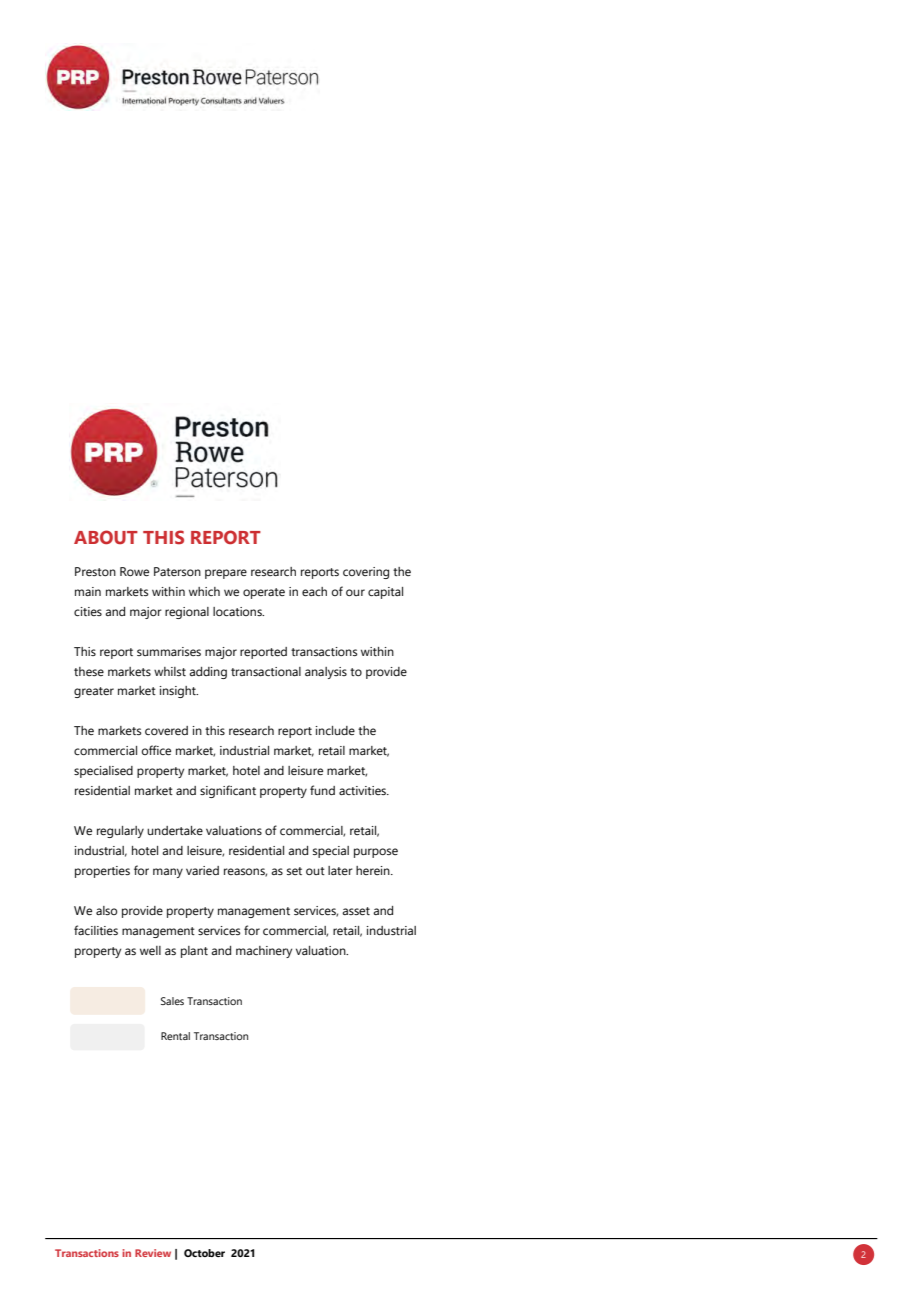 The width and height of the screenshot is (924, 1308). What do you see at coordinates (366, 573) in the screenshot?
I see `covering` at bounding box center [366, 573].
